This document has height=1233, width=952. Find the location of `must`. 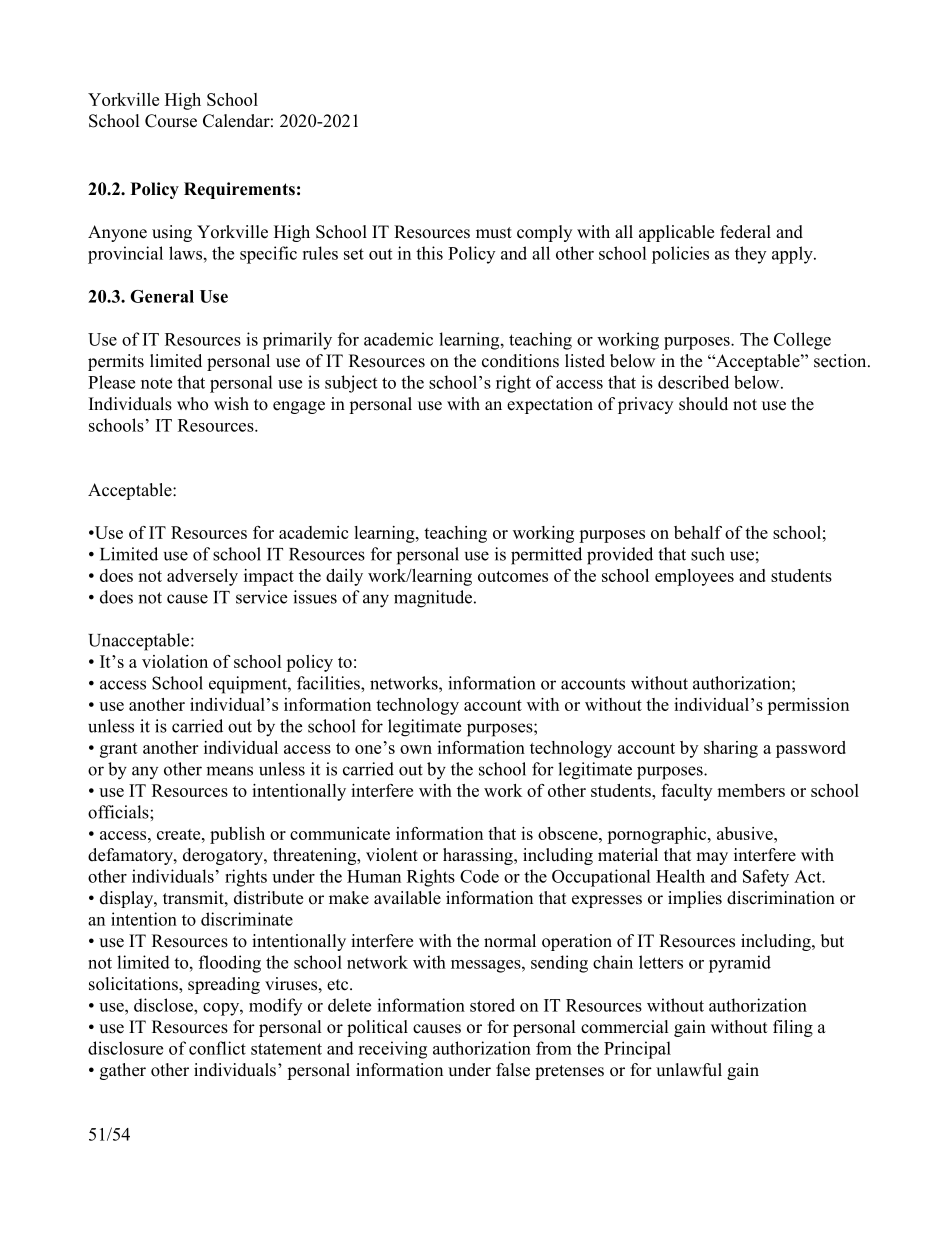

must is located at coordinates (494, 233).
